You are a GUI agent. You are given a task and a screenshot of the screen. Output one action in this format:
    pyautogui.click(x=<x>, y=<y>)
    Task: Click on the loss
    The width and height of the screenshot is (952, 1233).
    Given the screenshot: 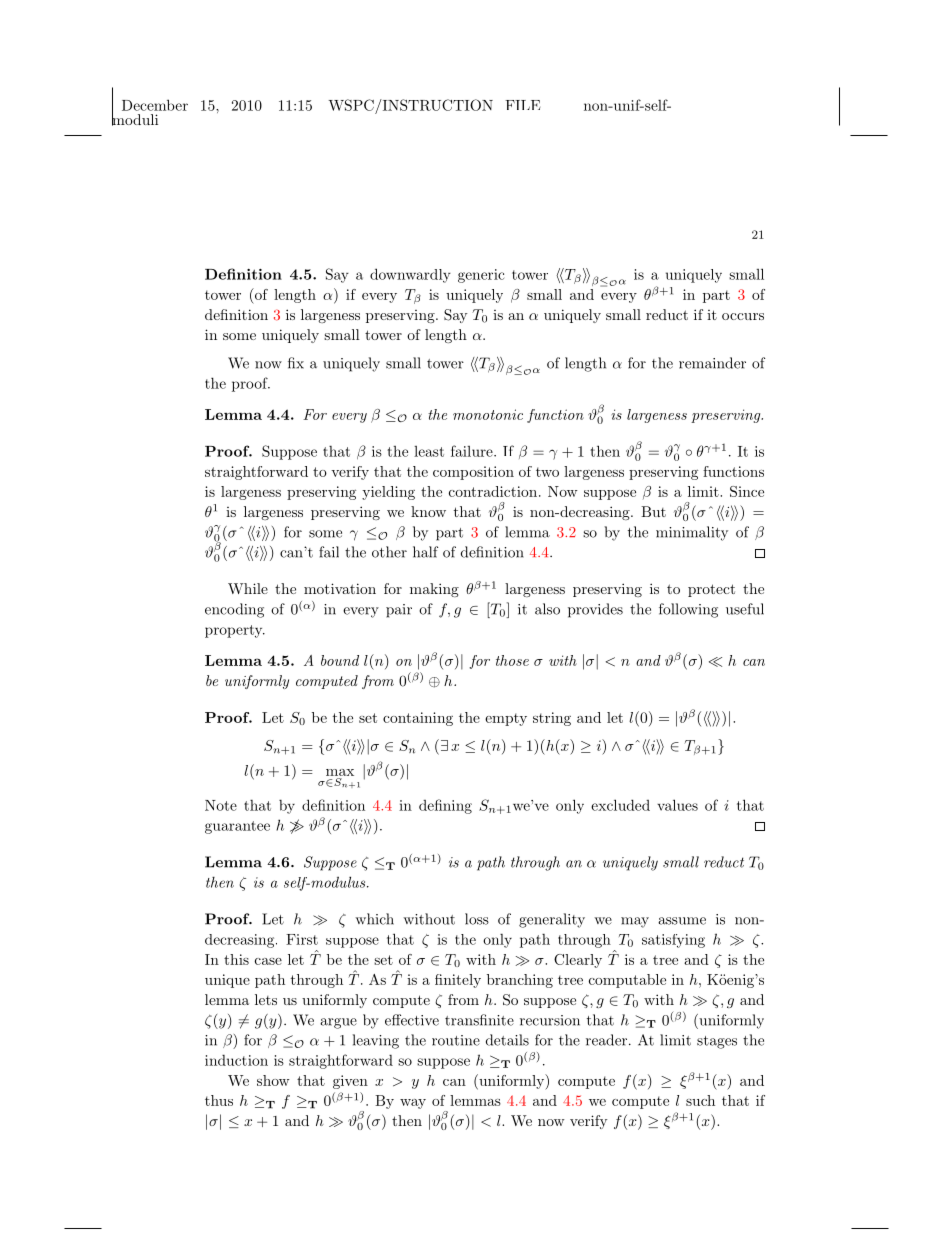 What is the action you would take?
    pyautogui.click(x=477, y=919)
